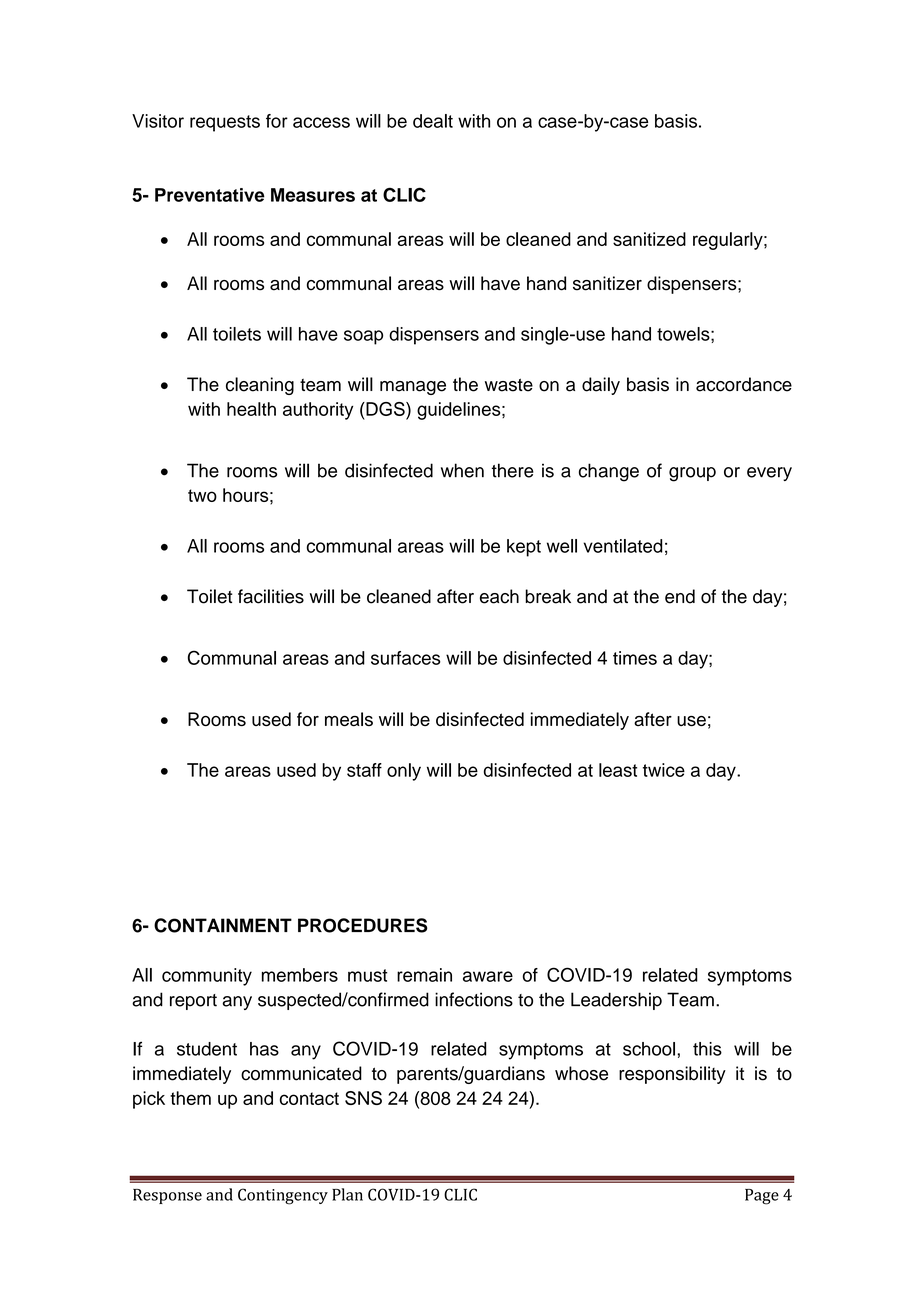 This image has height=1308, width=924. I want to click on Leadership, so click(616, 1001).
